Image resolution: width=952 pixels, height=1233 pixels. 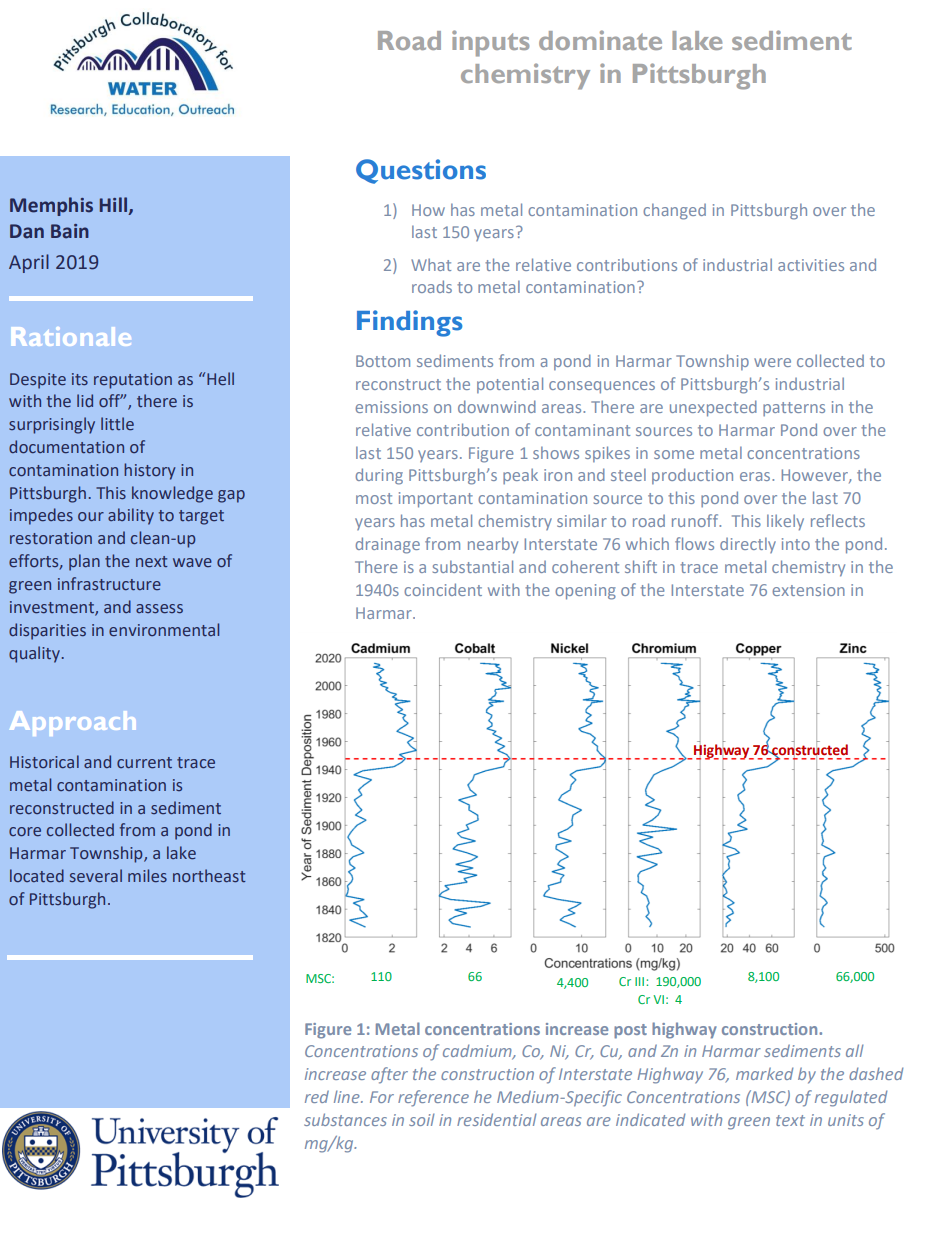 What do you see at coordinates (115, 205) in the document?
I see `Hill` at bounding box center [115, 205].
